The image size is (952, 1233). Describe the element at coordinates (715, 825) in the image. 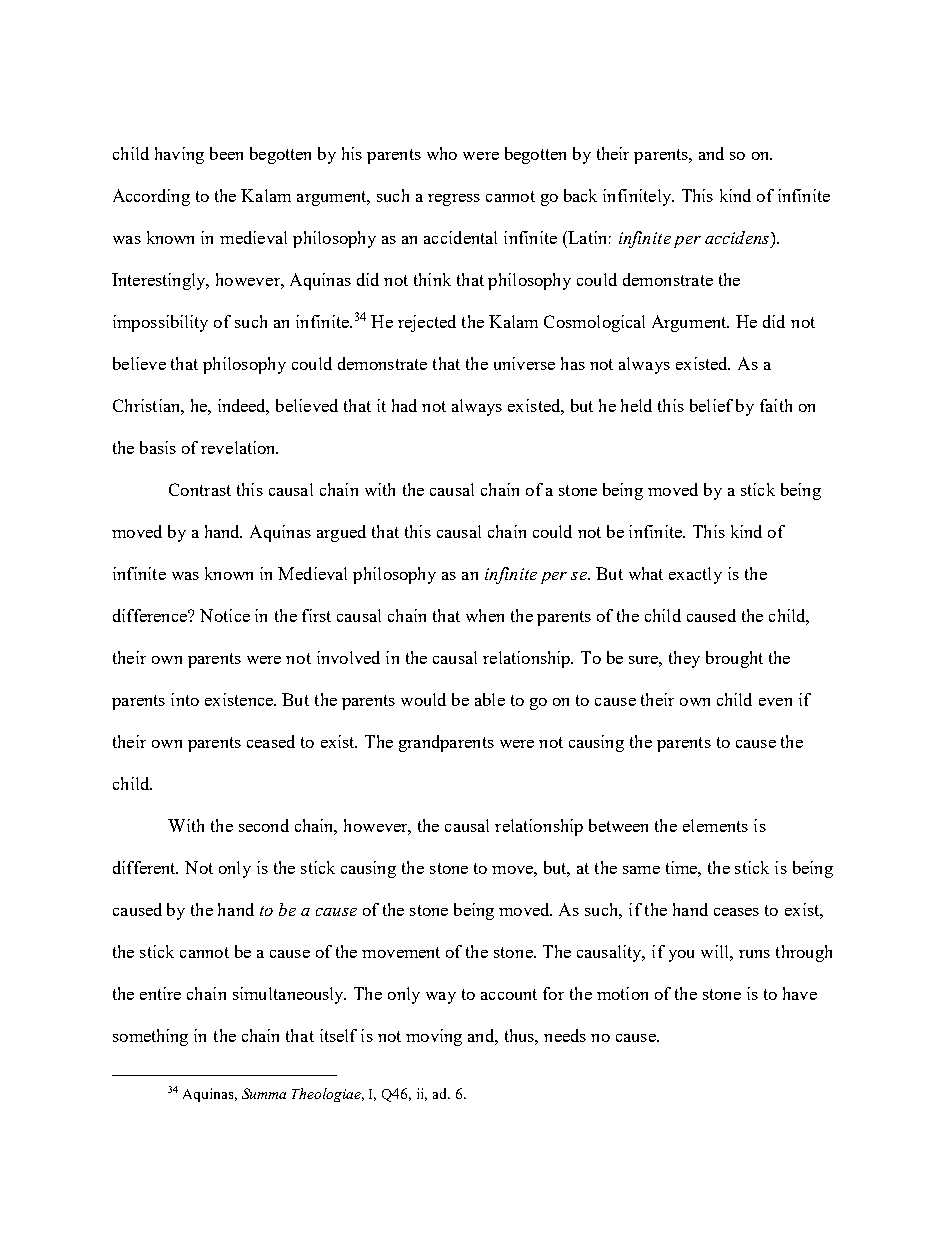

I see `elements` at that location.
